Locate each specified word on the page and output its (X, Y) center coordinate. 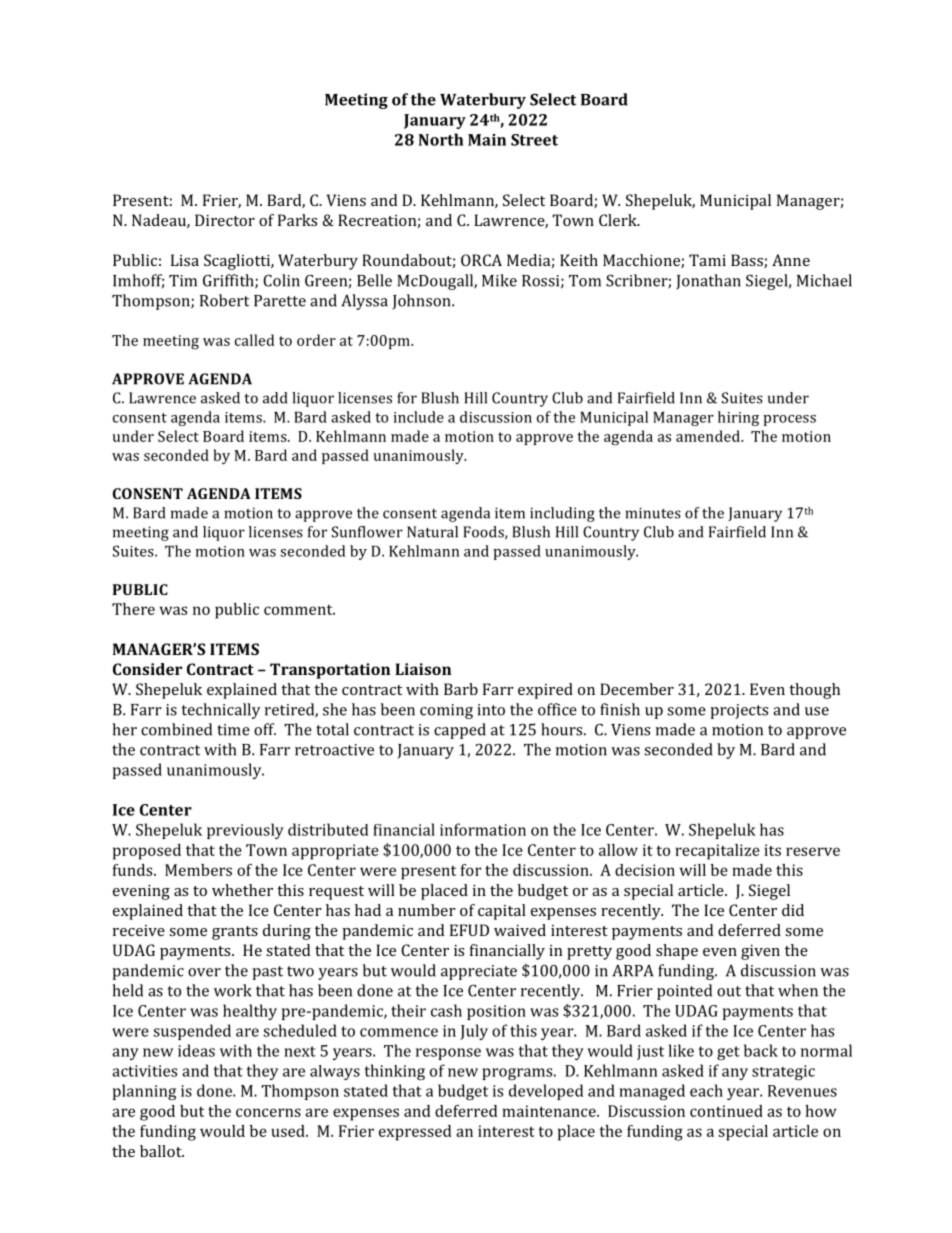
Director (225, 220)
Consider (147, 669)
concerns (268, 1112)
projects (739, 711)
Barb (461, 689)
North (441, 139)
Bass (748, 261)
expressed (415, 1133)
